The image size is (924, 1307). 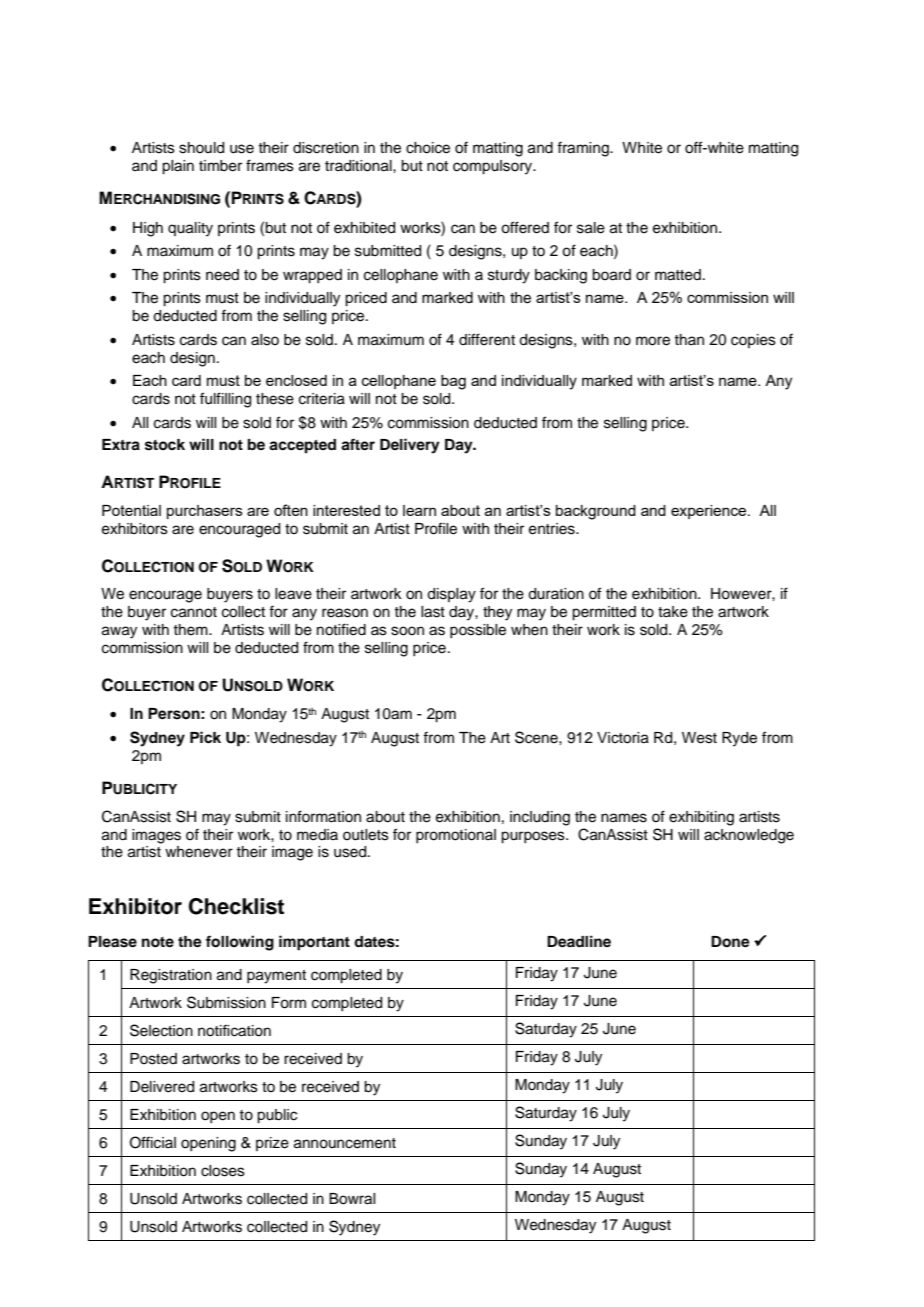 What do you see at coordinates (407, 631) in the screenshot?
I see `soon` at bounding box center [407, 631].
